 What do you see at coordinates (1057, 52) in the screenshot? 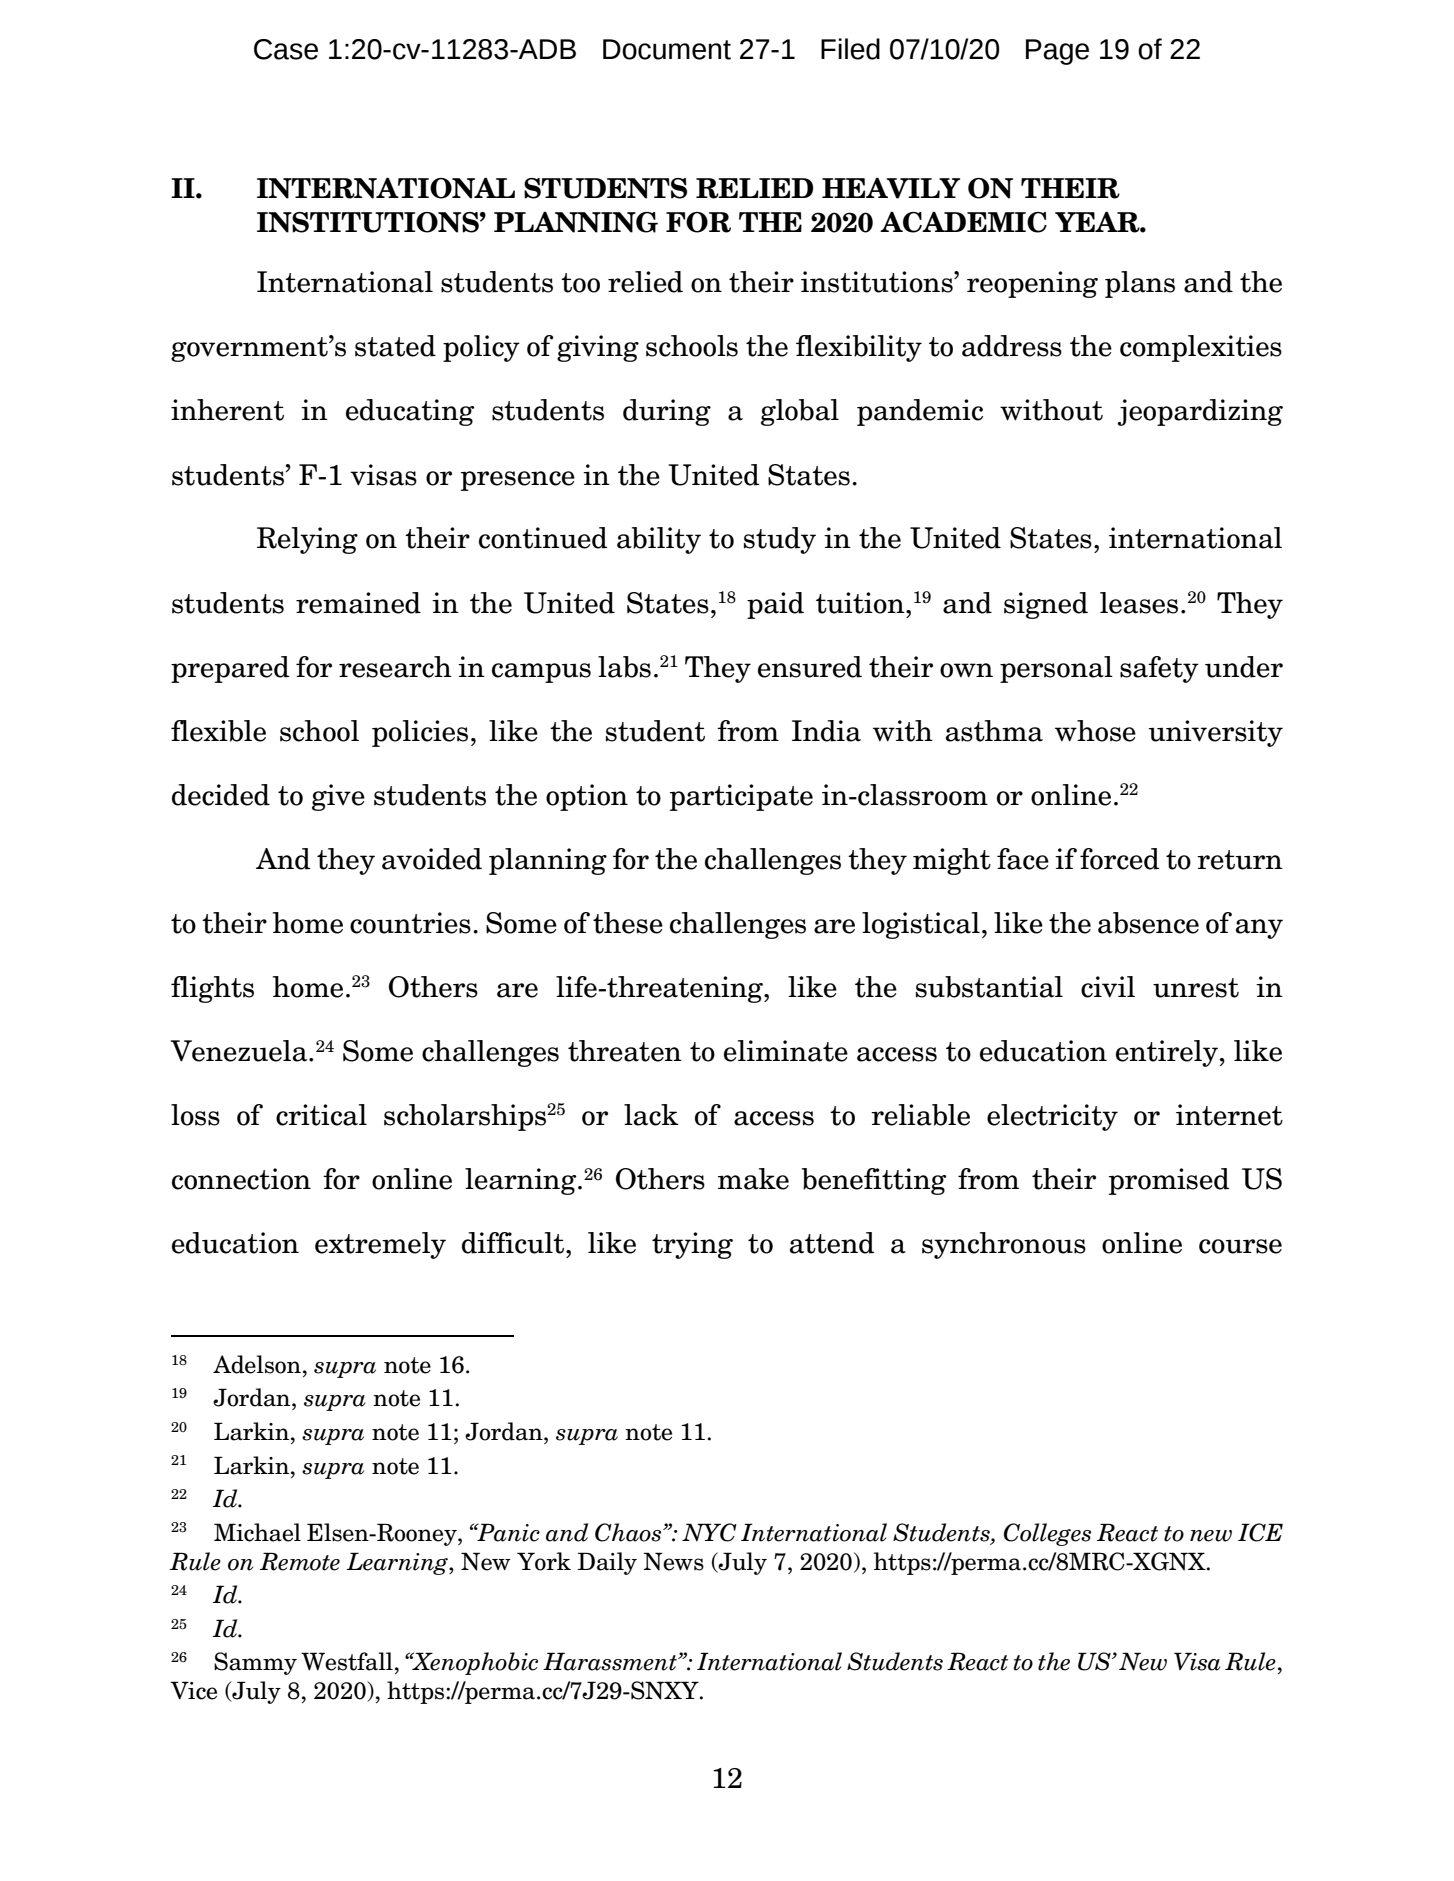
I see `Page` at bounding box center [1057, 52].
